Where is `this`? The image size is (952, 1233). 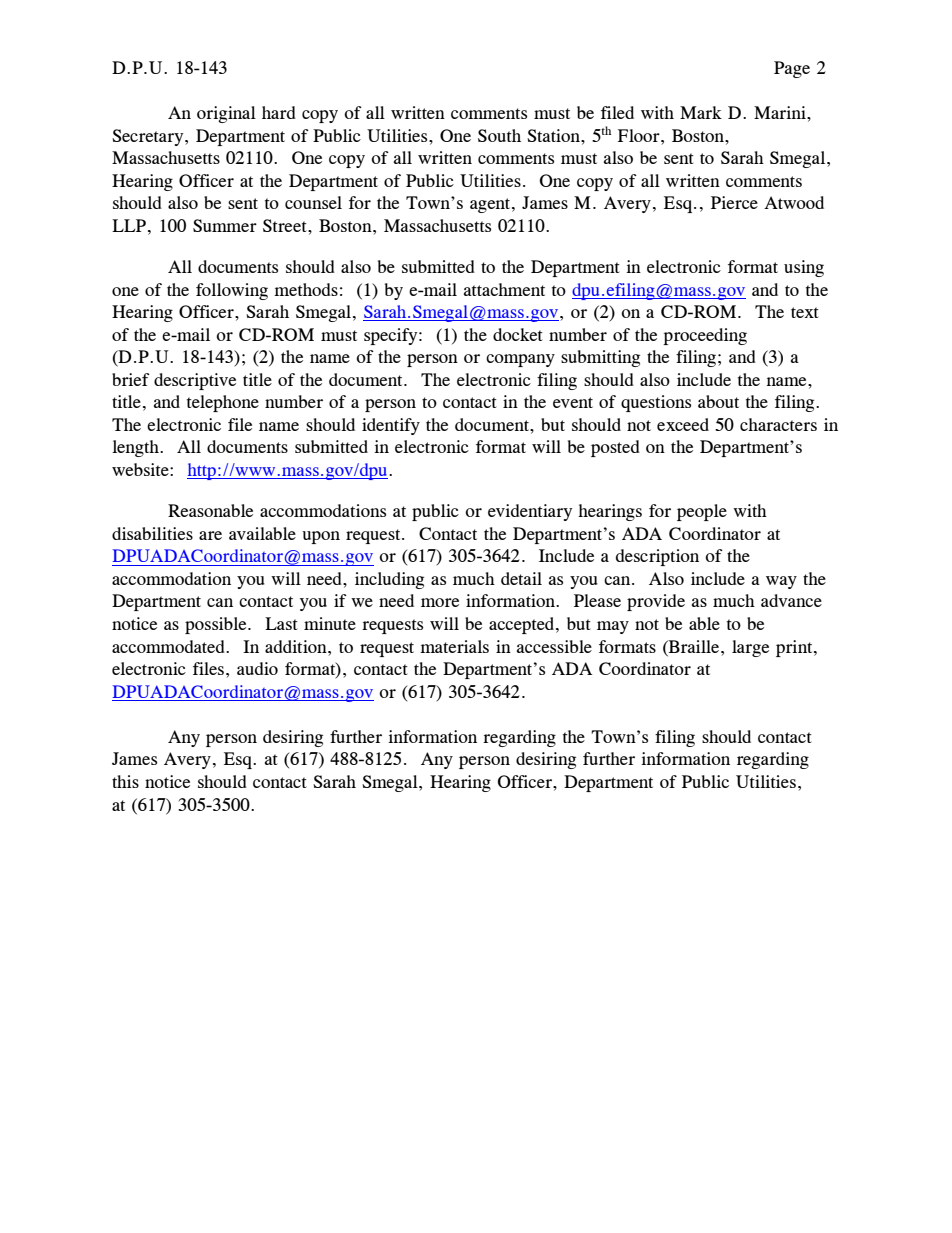 this is located at coordinates (125, 781).
